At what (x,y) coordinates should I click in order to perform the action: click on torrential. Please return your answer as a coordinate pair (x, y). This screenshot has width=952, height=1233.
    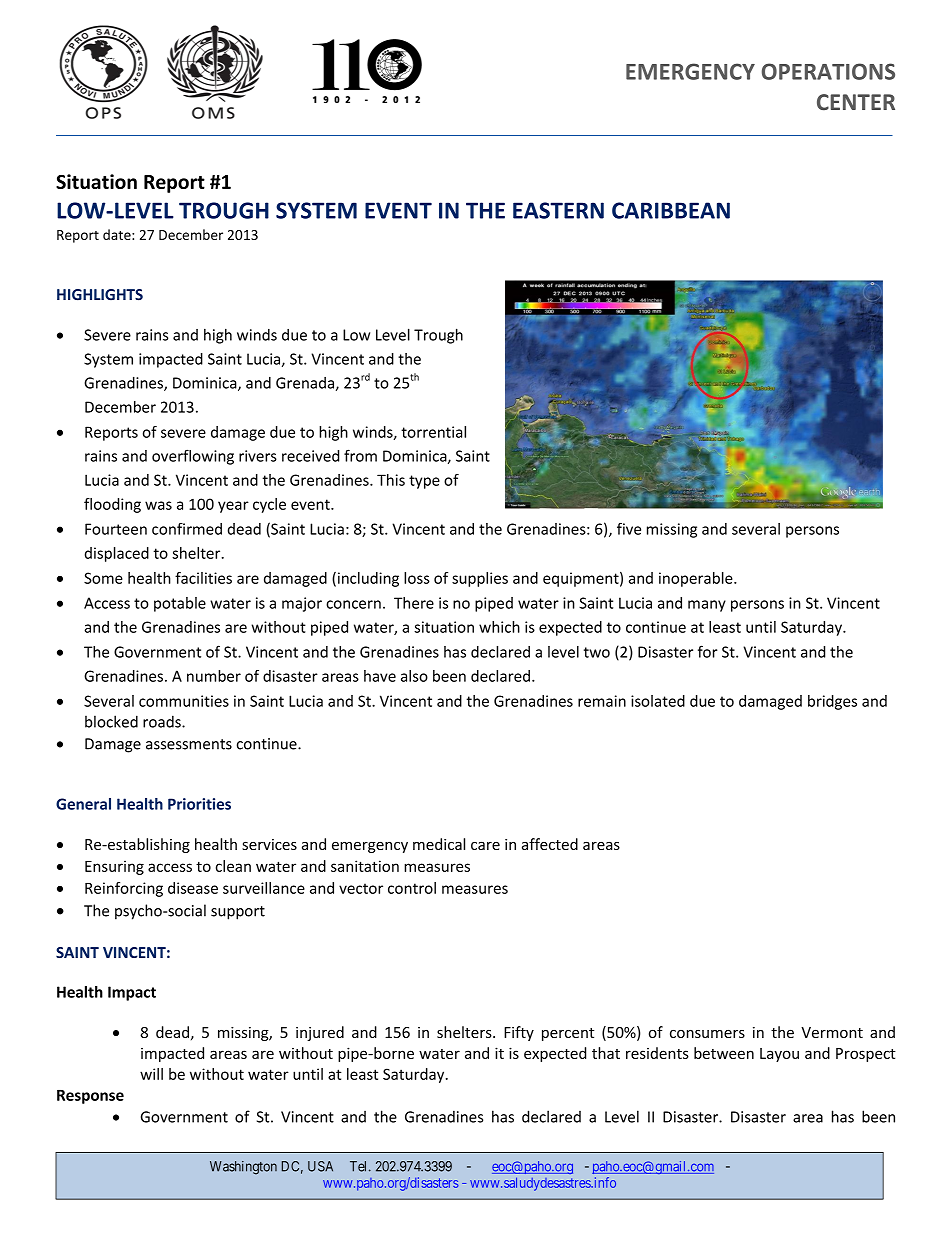
    Looking at the image, I should click on (433, 432).
